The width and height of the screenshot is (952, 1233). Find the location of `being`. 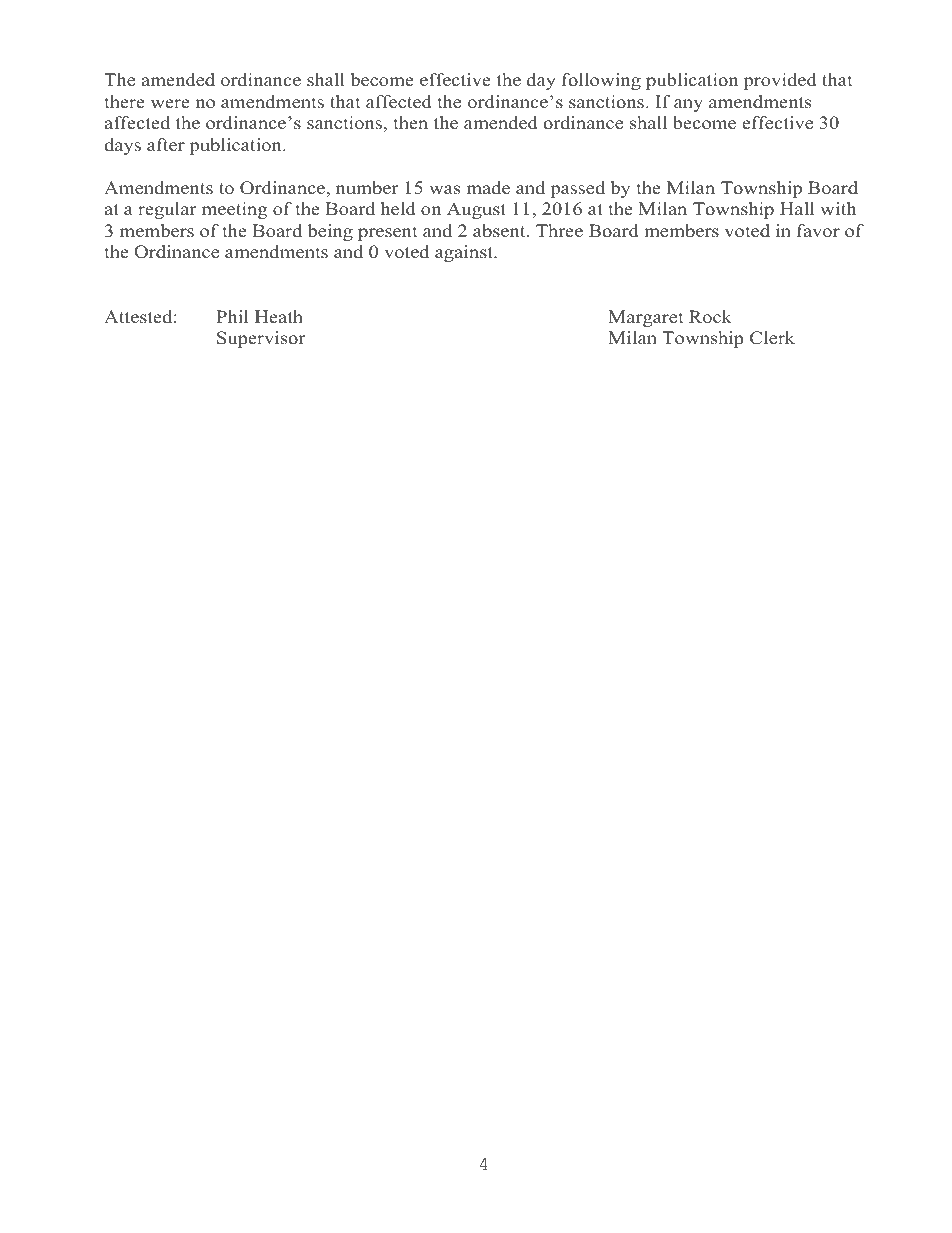

being is located at coordinates (330, 232).
